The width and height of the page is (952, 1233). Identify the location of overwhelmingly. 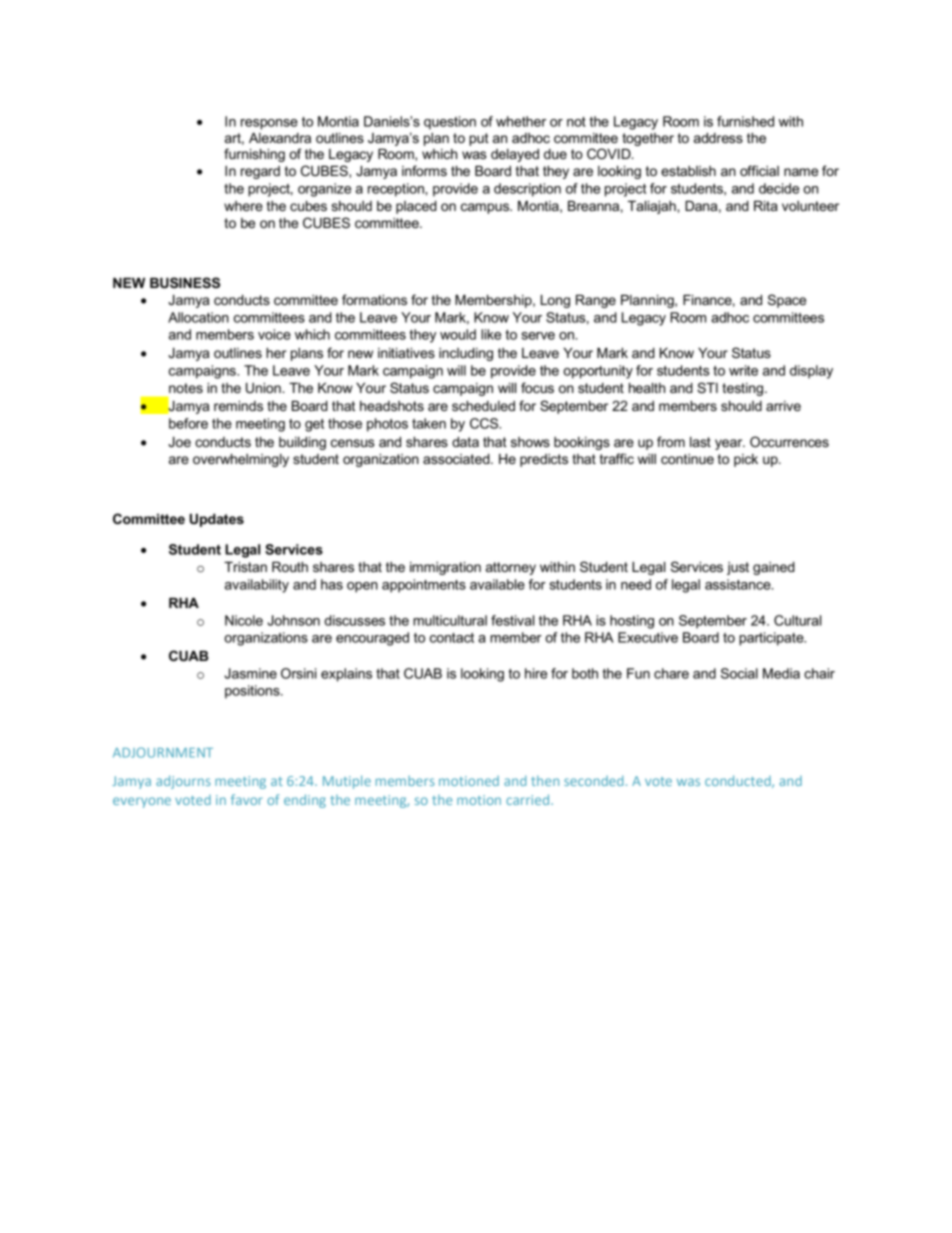
(241, 460).
